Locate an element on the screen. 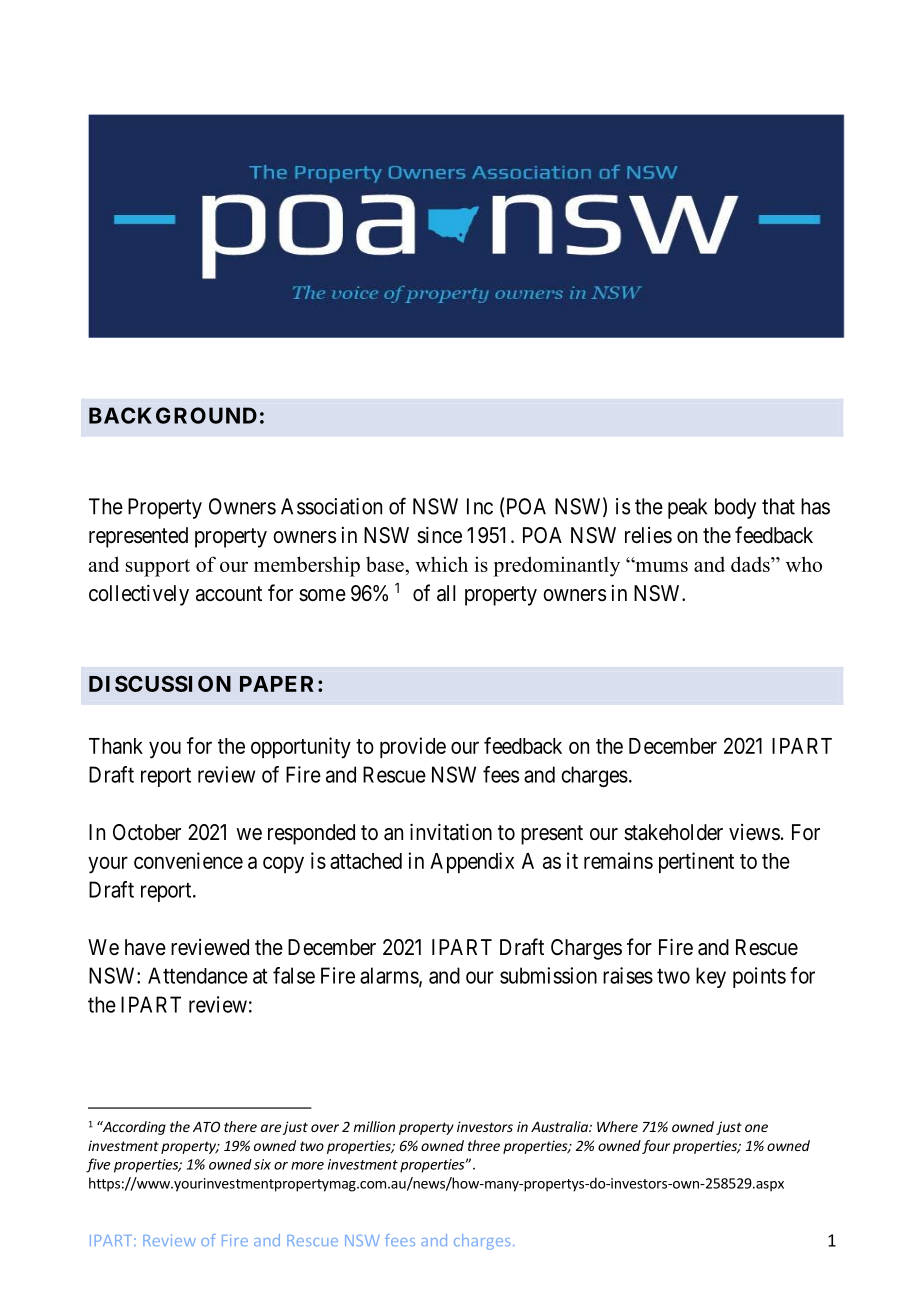  collectively is located at coordinates (139, 595).
